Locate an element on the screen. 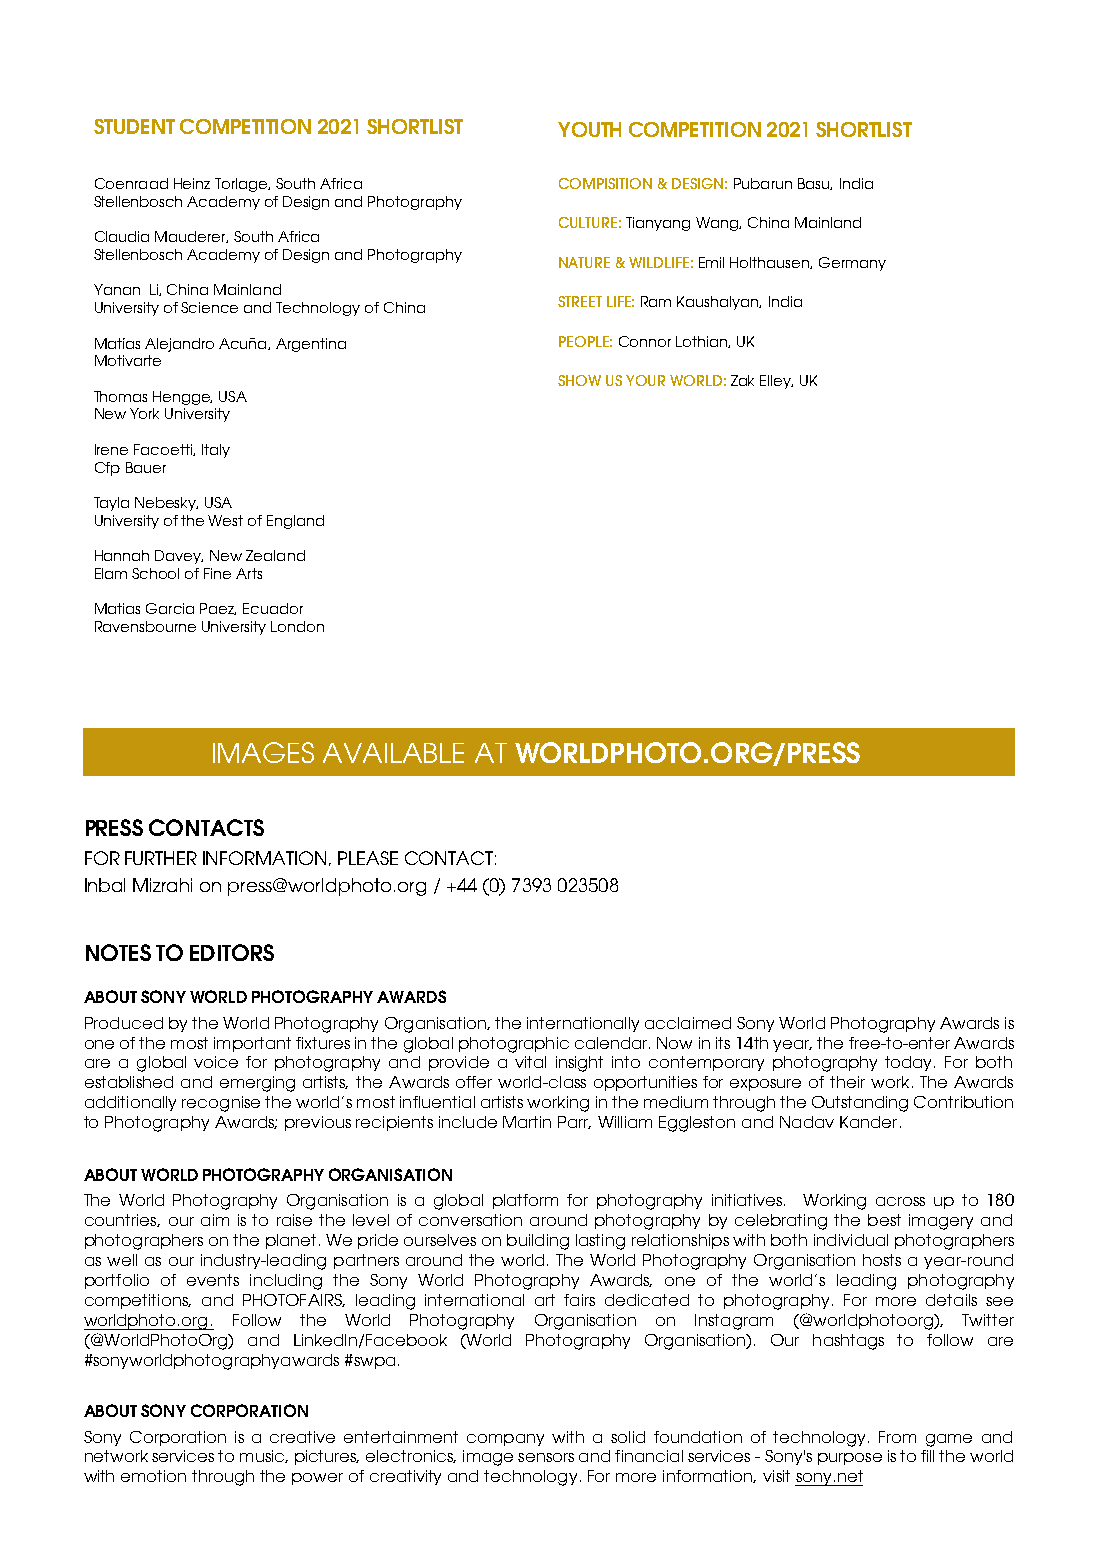 This screenshot has width=1098, height=1554. sensors is located at coordinates (546, 1457).
